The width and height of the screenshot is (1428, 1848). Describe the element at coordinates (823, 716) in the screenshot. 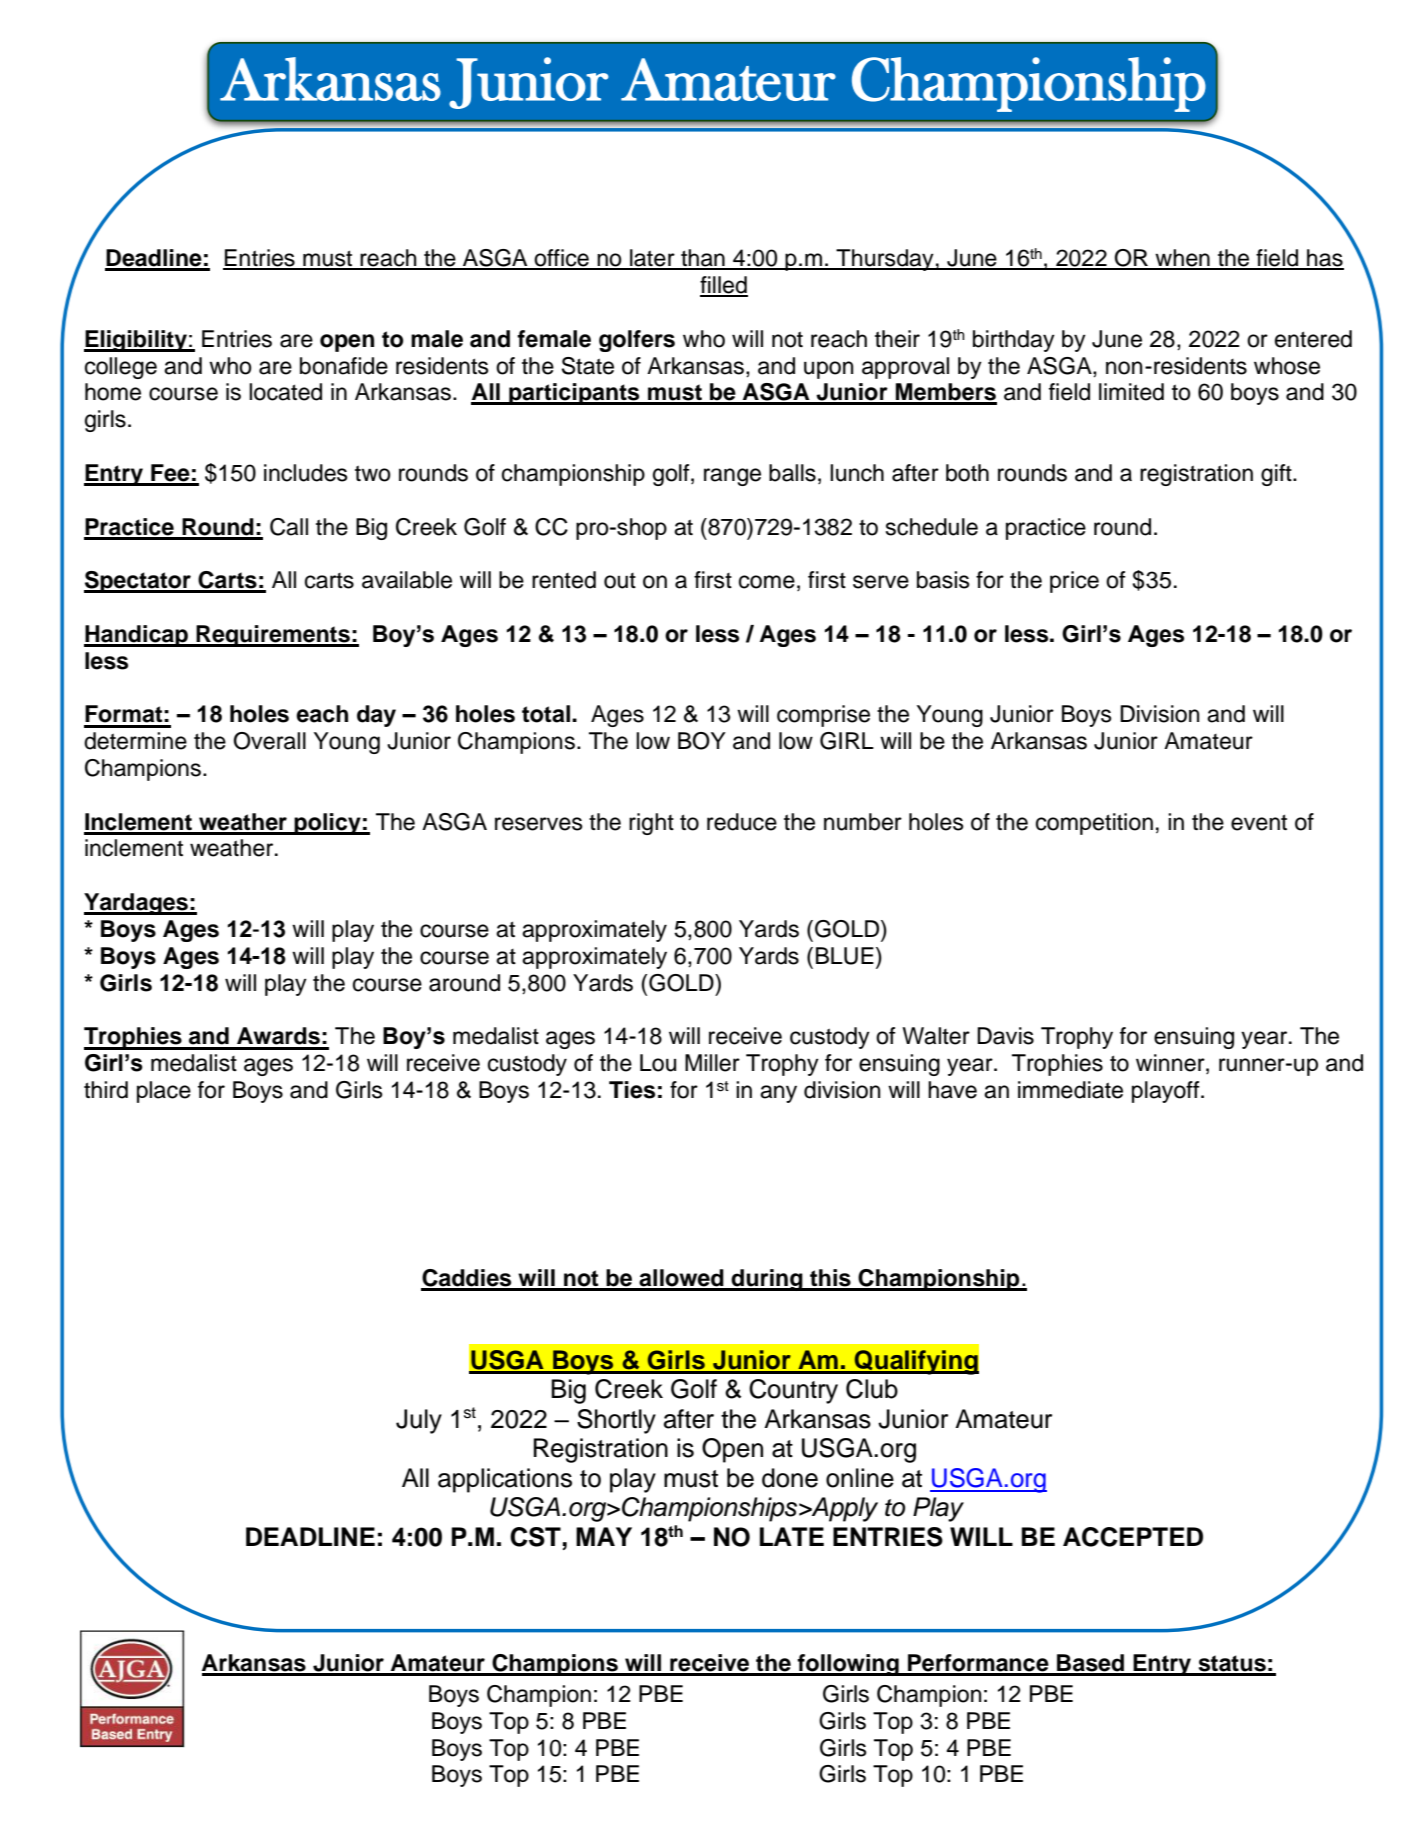

I see `comprise` at that location.
